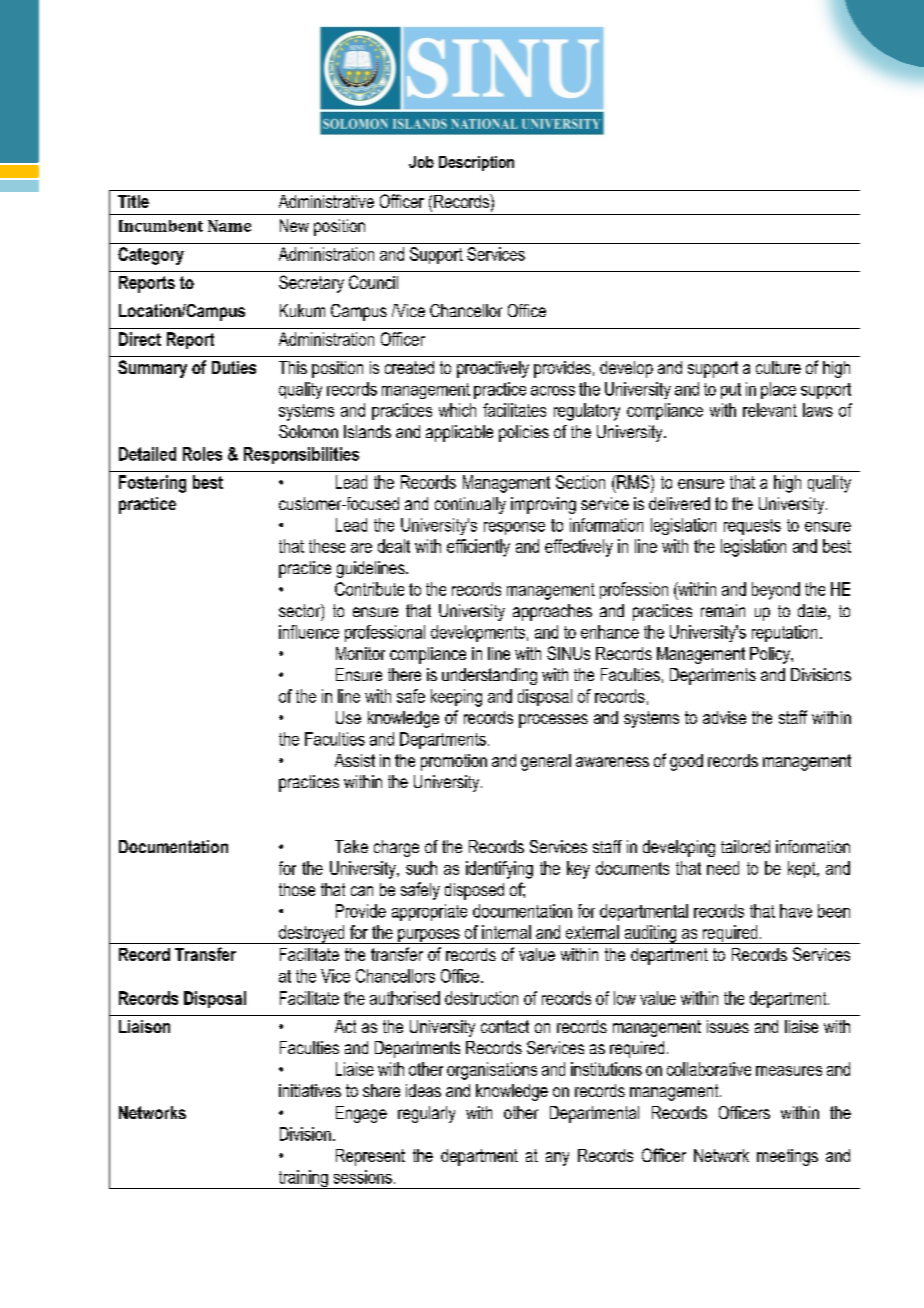  What do you see at coordinates (476, 163) in the document?
I see `Description` at bounding box center [476, 163].
